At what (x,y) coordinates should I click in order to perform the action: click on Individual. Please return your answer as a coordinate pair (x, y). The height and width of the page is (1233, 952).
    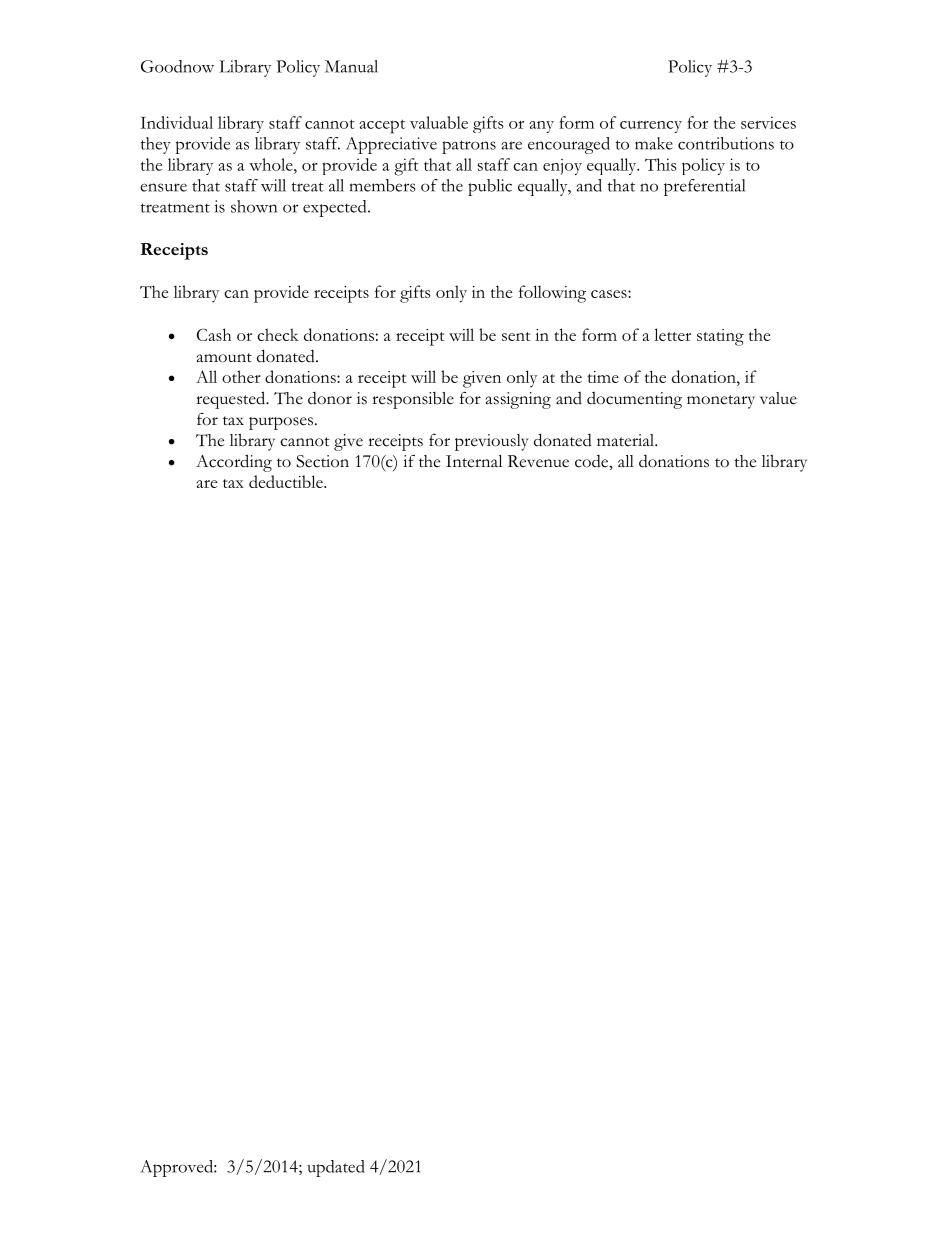
    Looking at the image, I should click on (176, 122).
